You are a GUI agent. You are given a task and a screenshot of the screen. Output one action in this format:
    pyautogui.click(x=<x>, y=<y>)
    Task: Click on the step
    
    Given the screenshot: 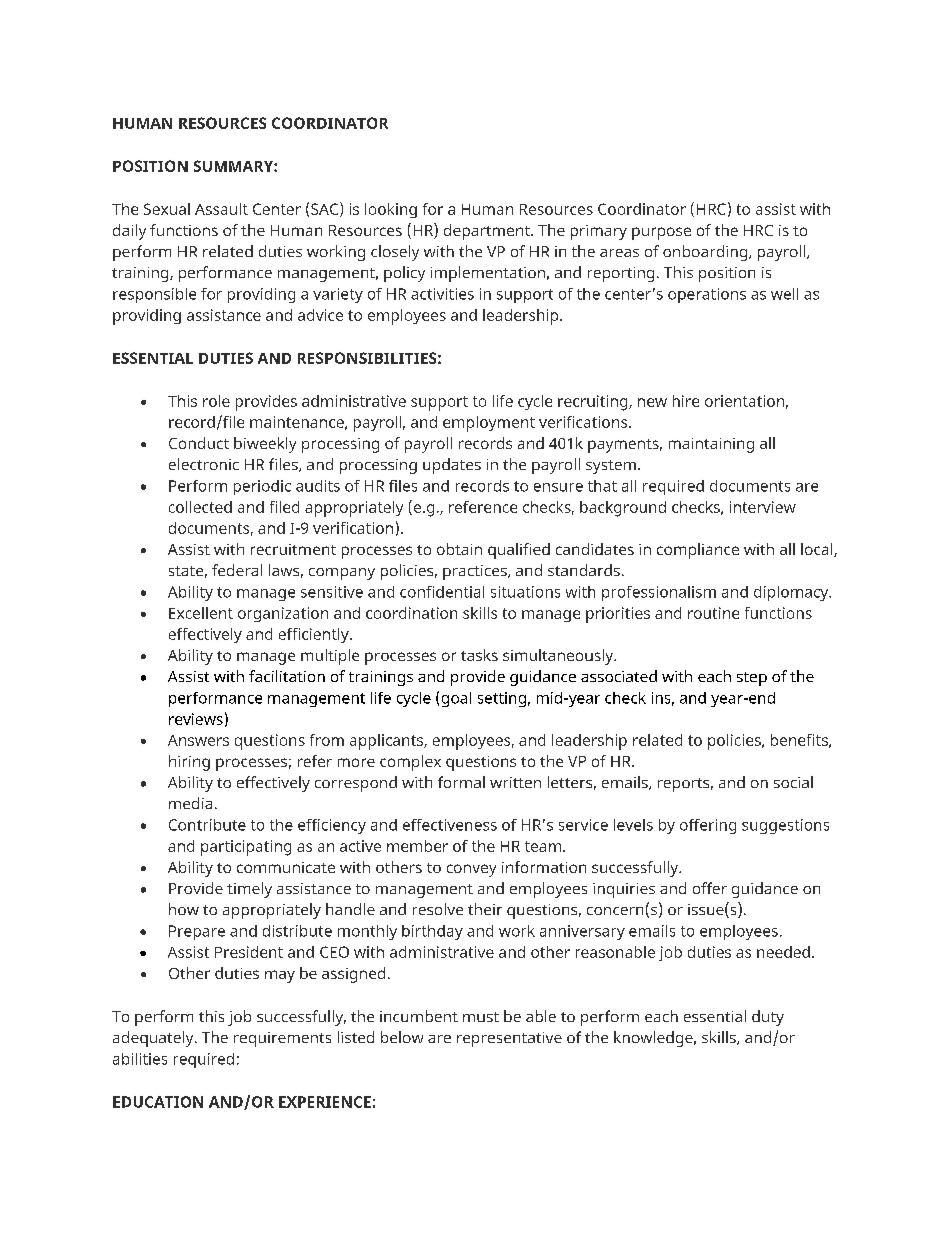 What is the action you would take?
    pyautogui.click(x=752, y=679)
